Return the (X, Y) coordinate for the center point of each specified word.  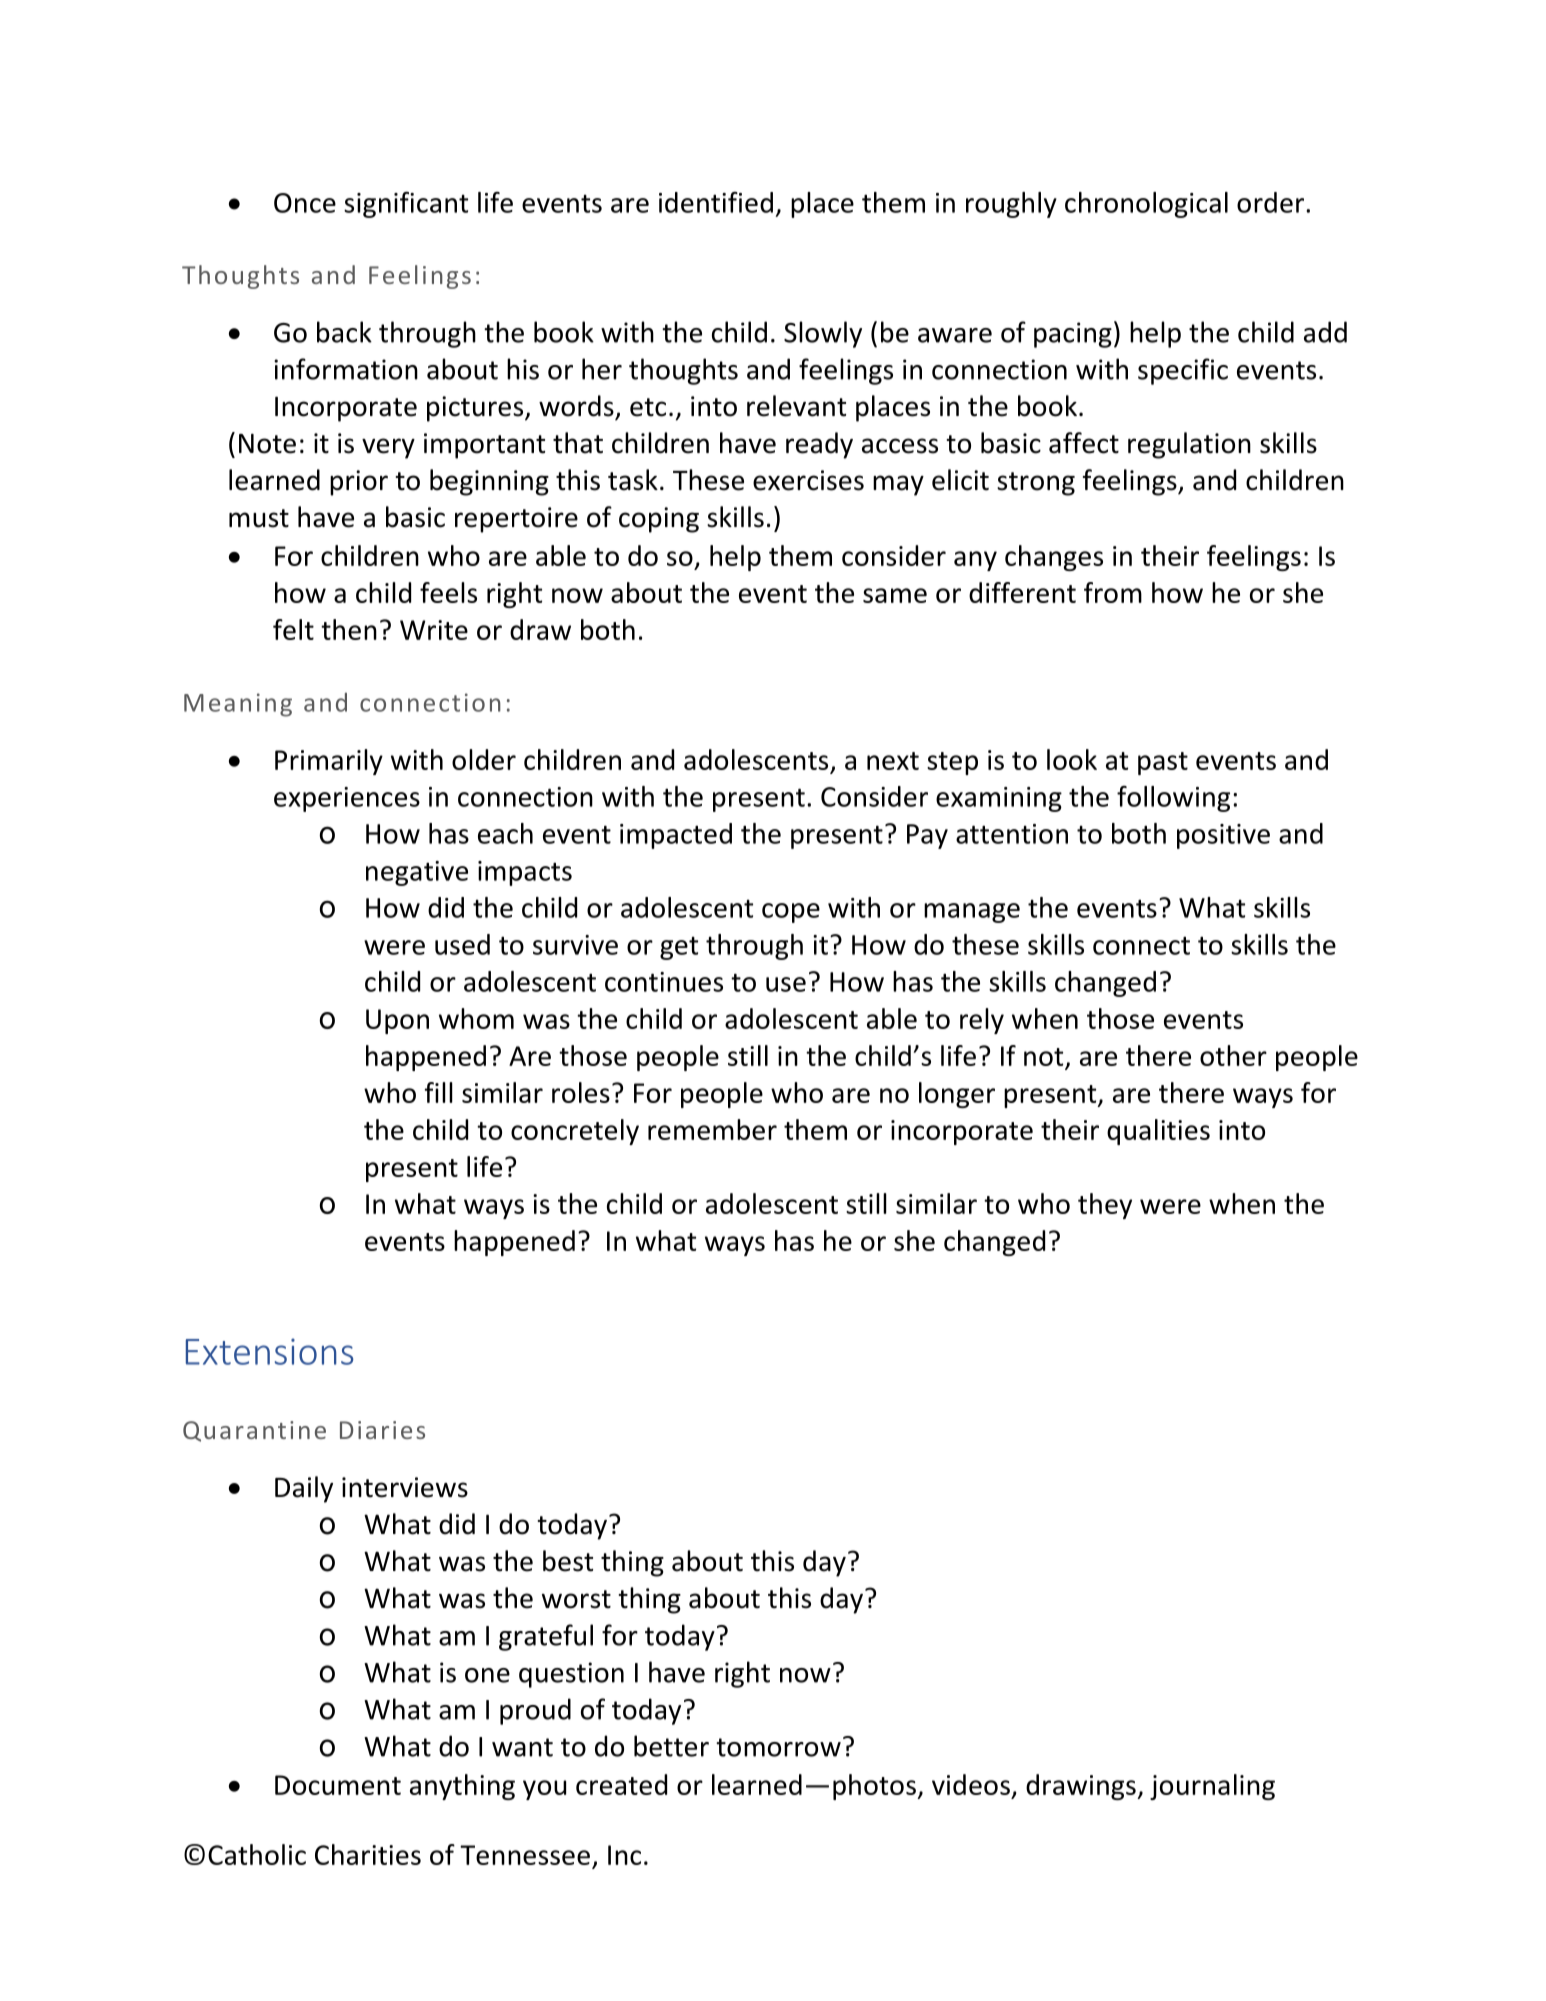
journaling (1212, 1787)
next (893, 761)
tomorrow (778, 1747)
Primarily (329, 762)
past (1163, 763)
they (1105, 1206)
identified (716, 202)
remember (712, 1129)
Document (338, 1785)
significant (406, 204)
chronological (1146, 205)
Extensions (269, 1351)
